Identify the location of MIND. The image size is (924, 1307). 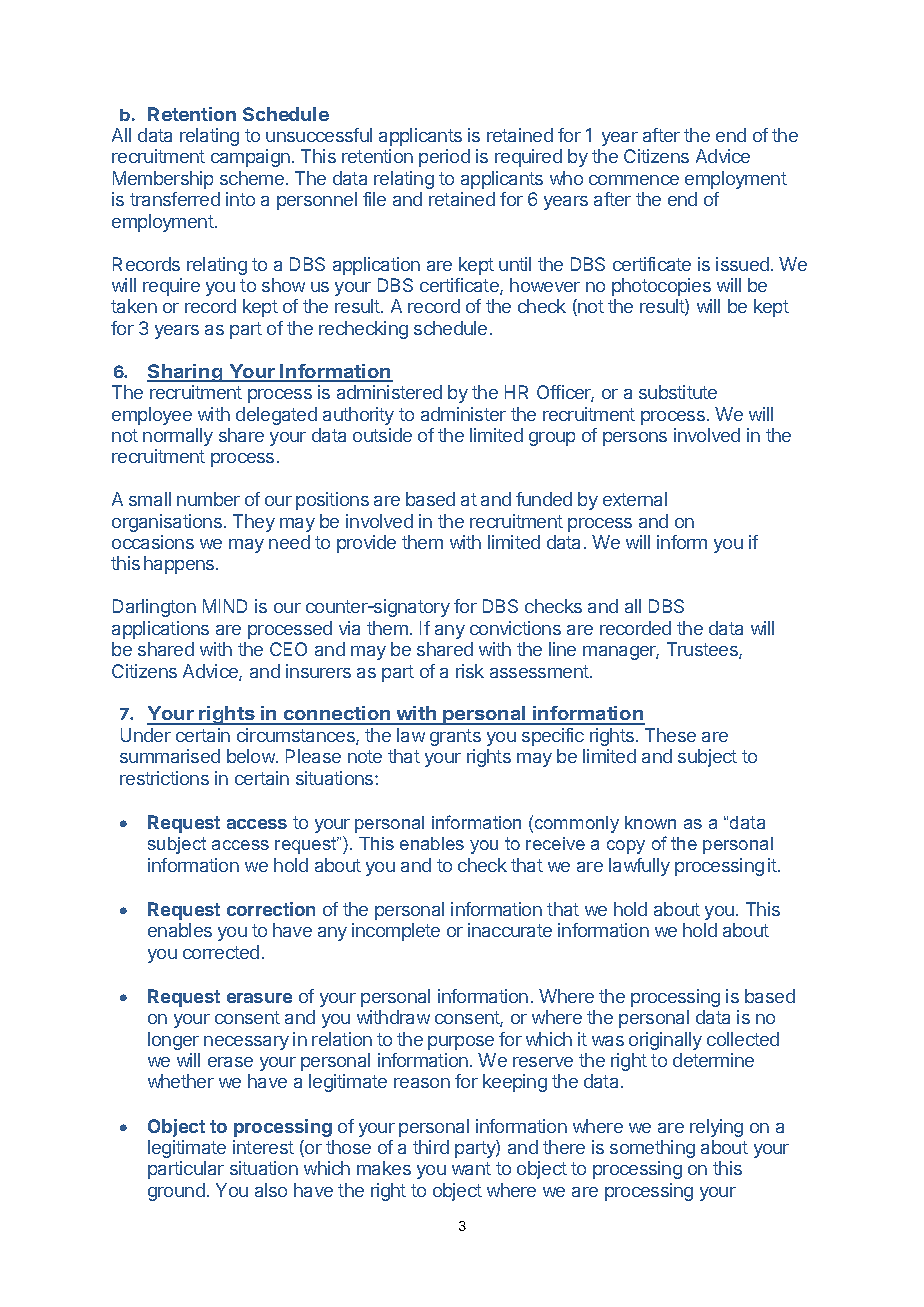
(225, 606).
